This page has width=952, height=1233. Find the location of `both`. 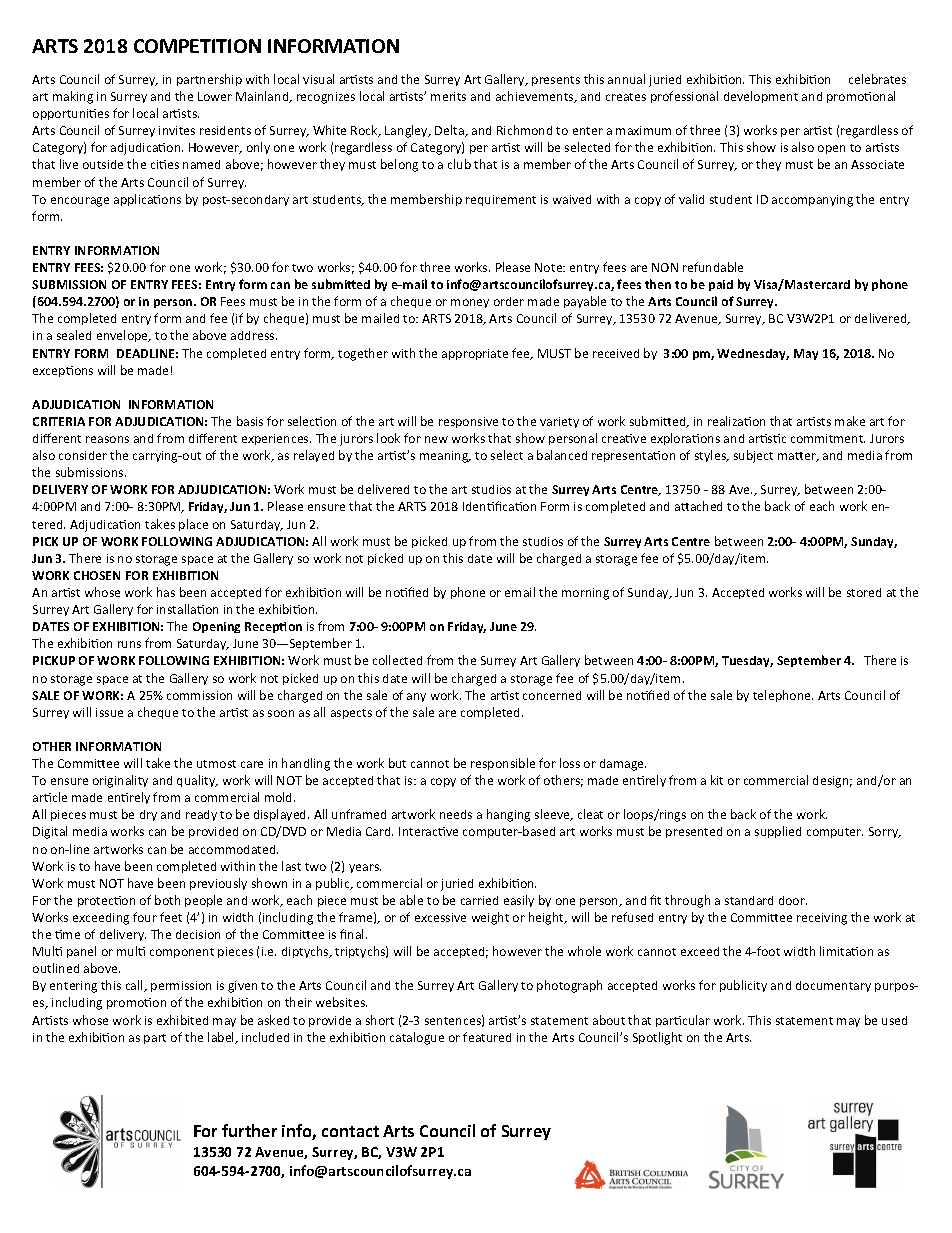

both is located at coordinates (167, 900).
